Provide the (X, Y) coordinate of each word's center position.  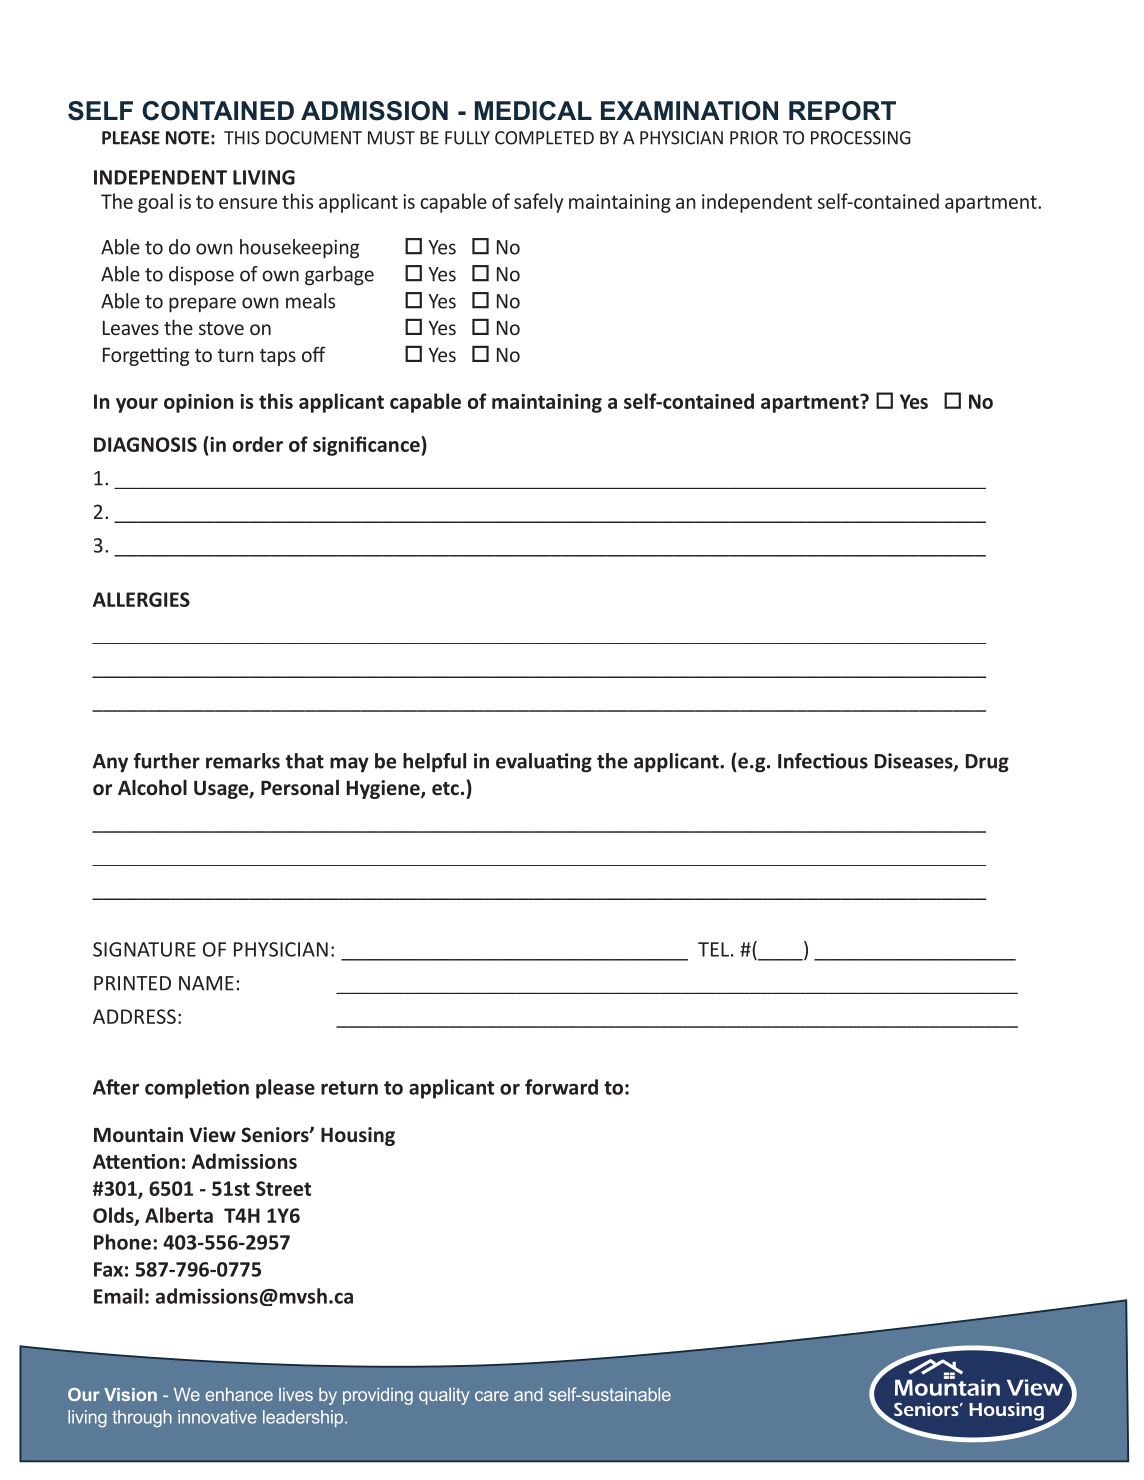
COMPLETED (544, 138)
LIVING (264, 177)
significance (367, 446)
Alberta (179, 1215)
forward (561, 1087)
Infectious (823, 761)
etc (445, 789)
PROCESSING (861, 138)
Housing (358, 1136)
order (258, 444)
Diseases (915, 762)
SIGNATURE (144, 949)
